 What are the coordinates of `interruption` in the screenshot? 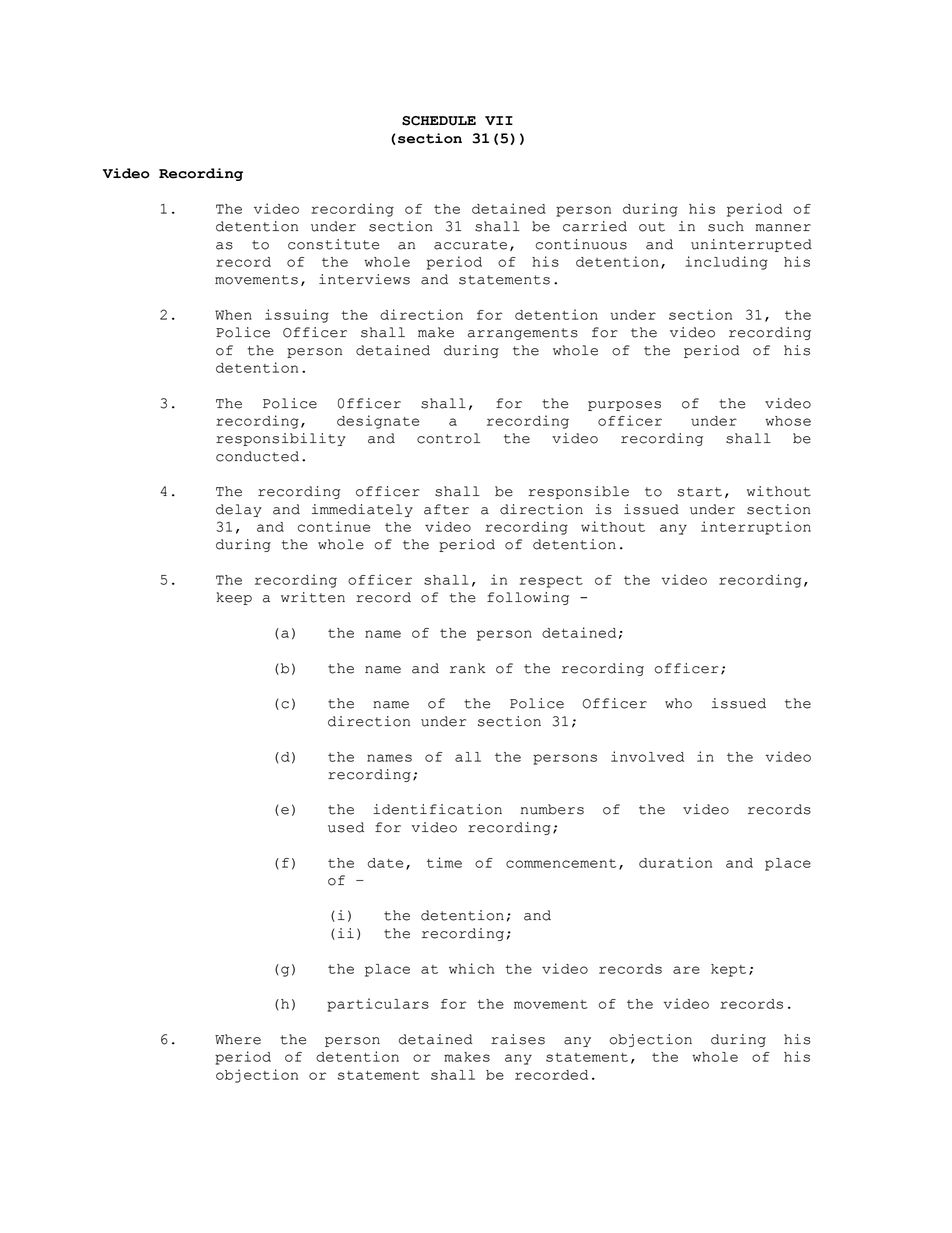 It's located at (756, 528).
